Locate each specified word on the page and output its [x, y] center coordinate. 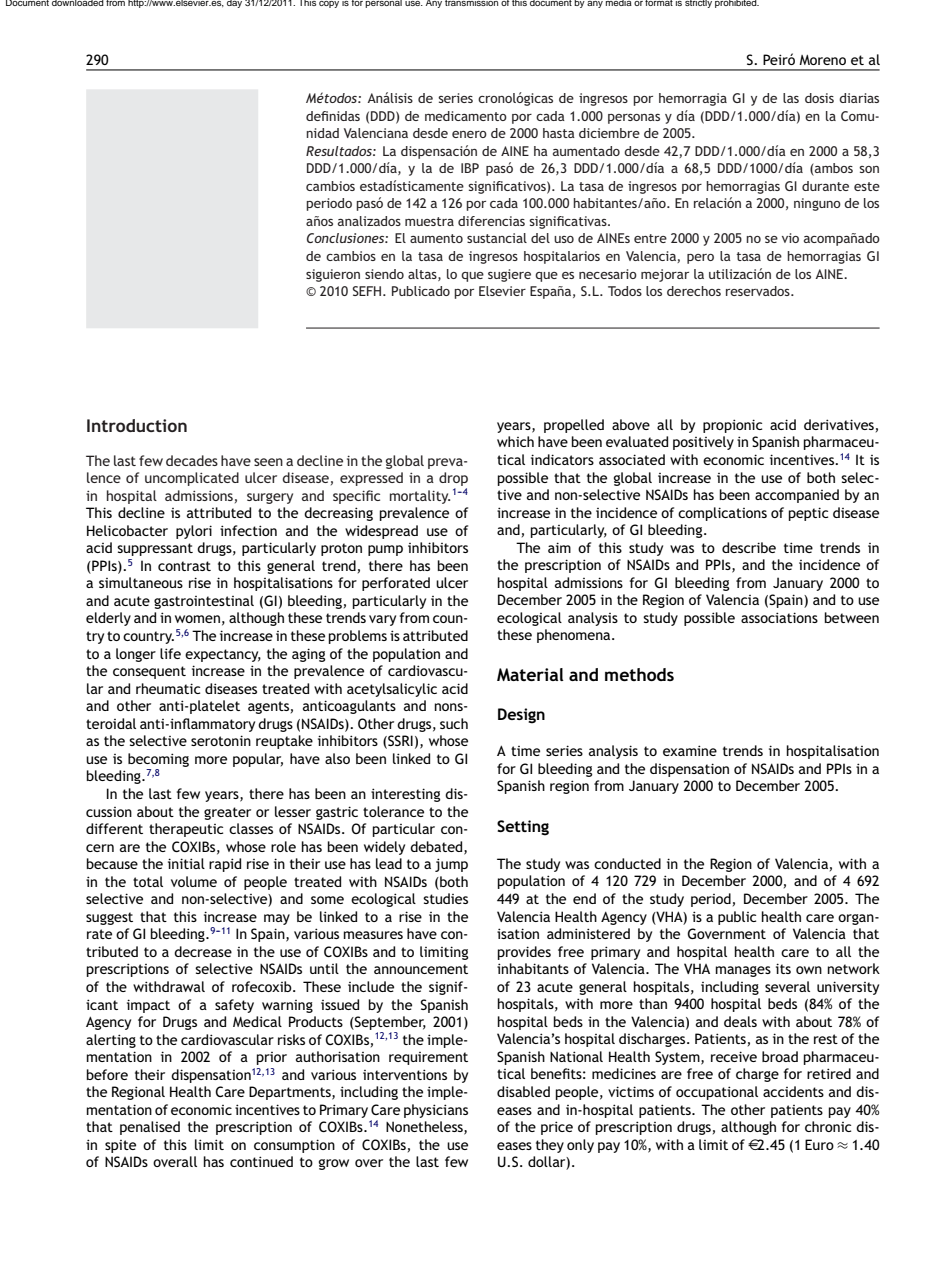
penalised [150, 1128]
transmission [471, 3]
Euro [819, 1144]
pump [385, 550]
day [234, 4]
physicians [436, 1111]
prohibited [737, 4]
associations [779, 617]
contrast [184, 566]
